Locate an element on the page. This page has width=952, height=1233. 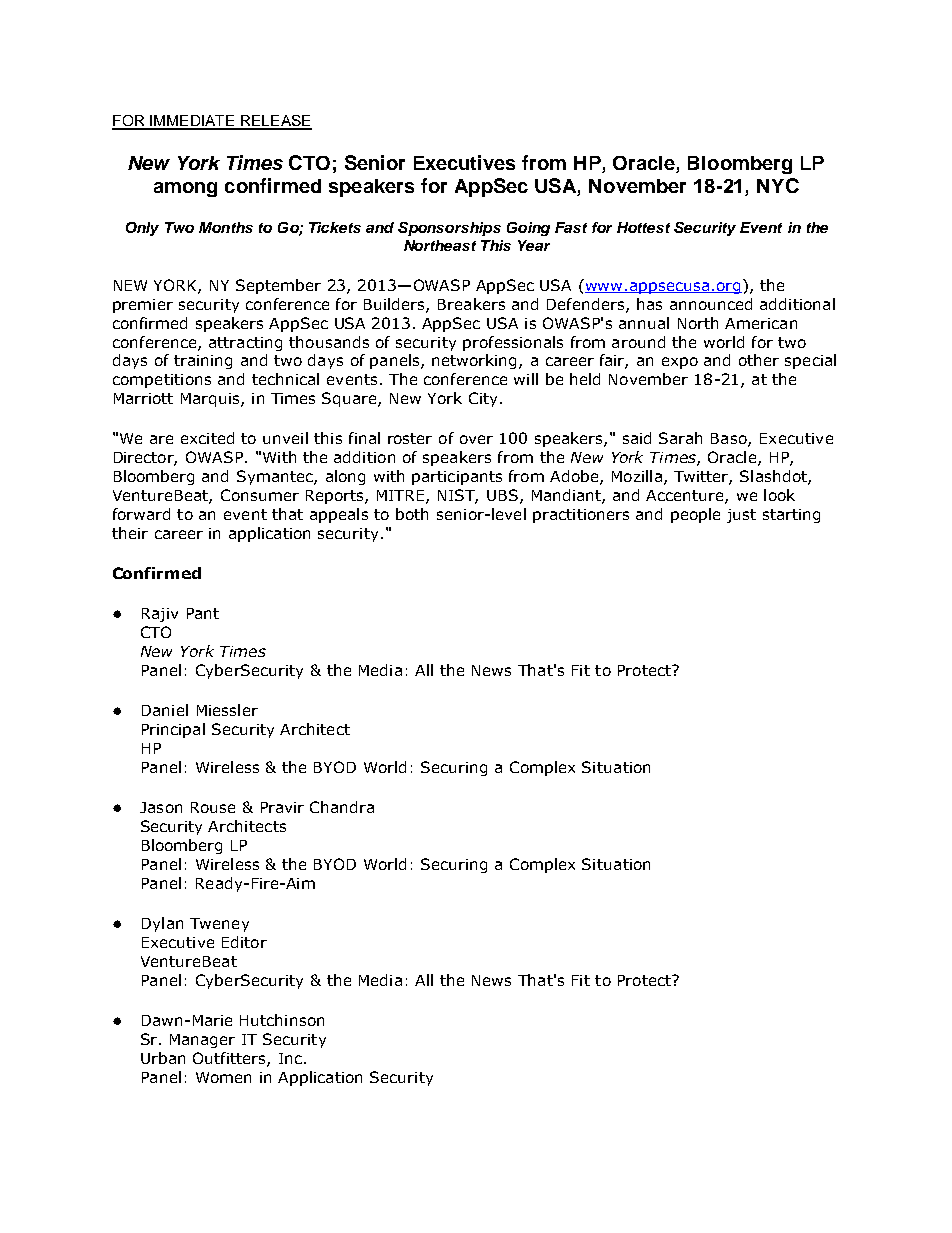
NYC is located at coordinates (778, 185).
